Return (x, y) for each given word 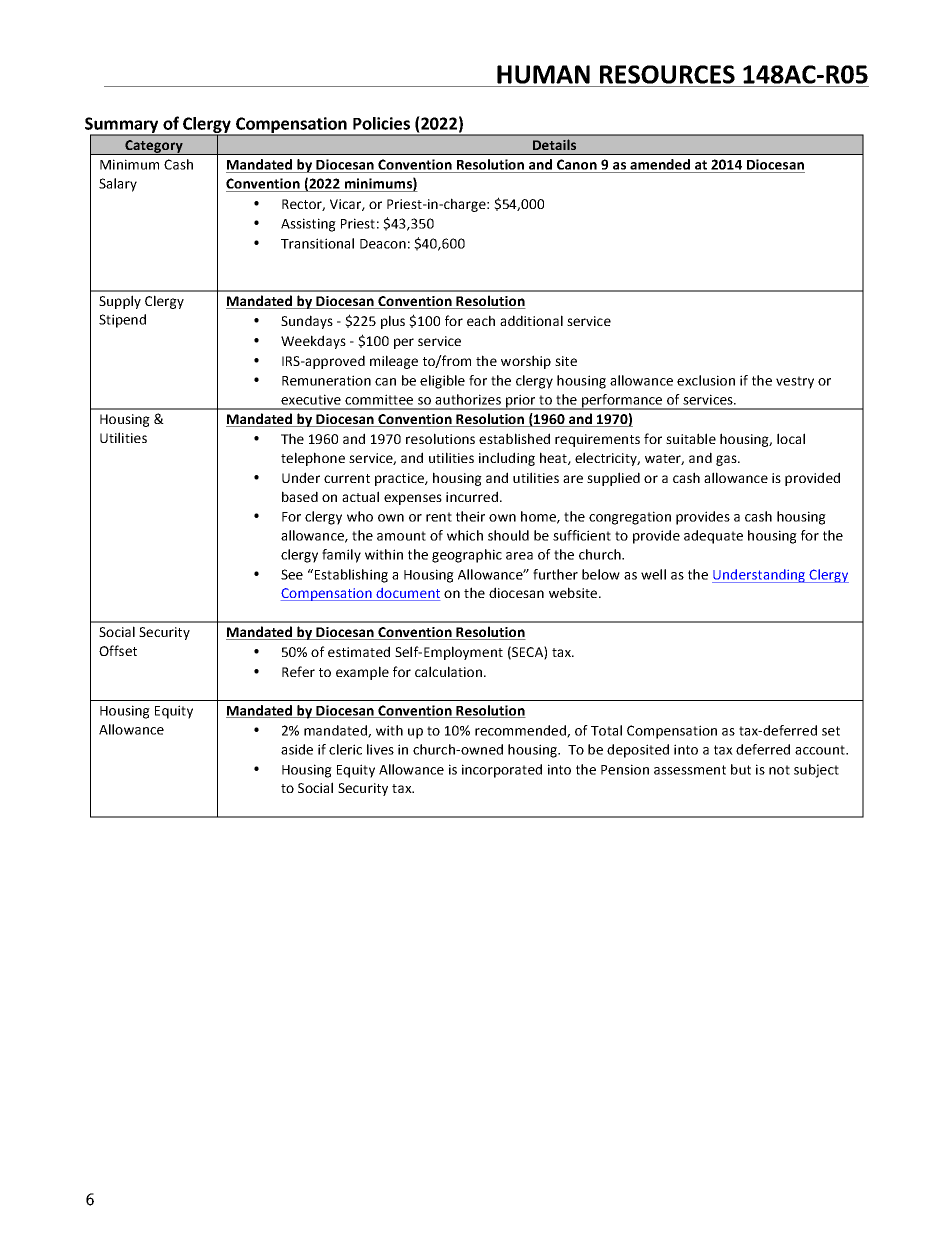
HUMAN (543, 74)
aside (297, 749)
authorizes (468, 399)
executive (311, 399)
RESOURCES (667, 74)
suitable (691, 438)
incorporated (502, 771)
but (741, 769)
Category (154, 147)
